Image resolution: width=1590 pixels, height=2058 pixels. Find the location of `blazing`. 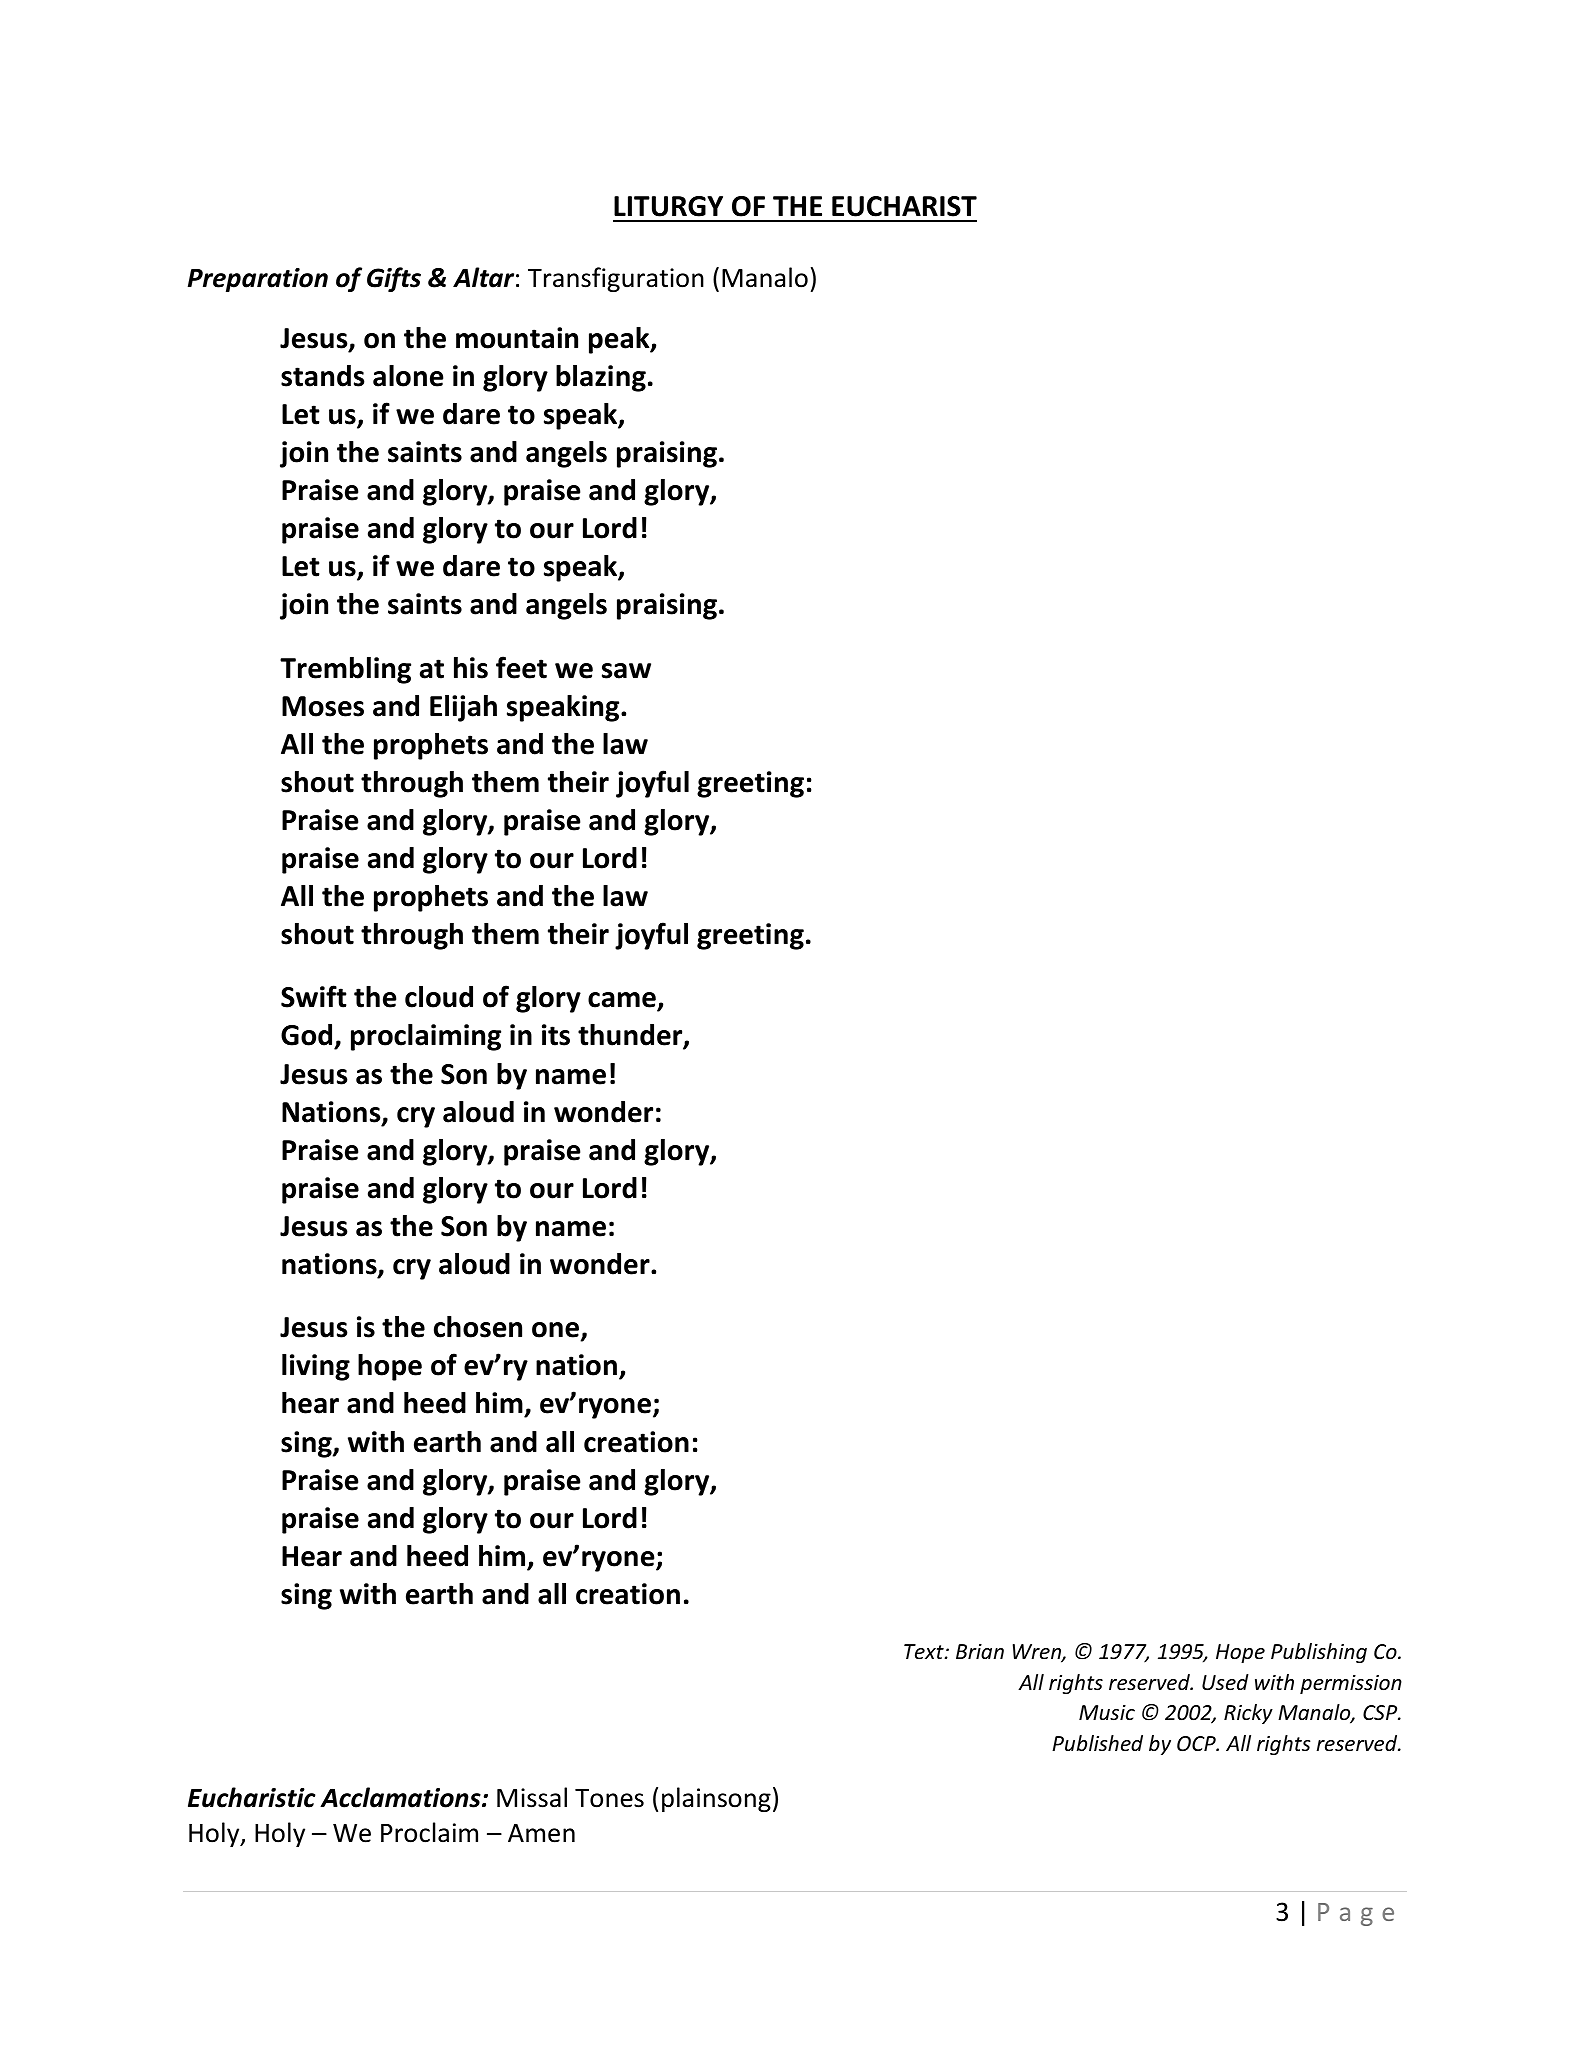

blazing is located at coordinates (601, 378).
